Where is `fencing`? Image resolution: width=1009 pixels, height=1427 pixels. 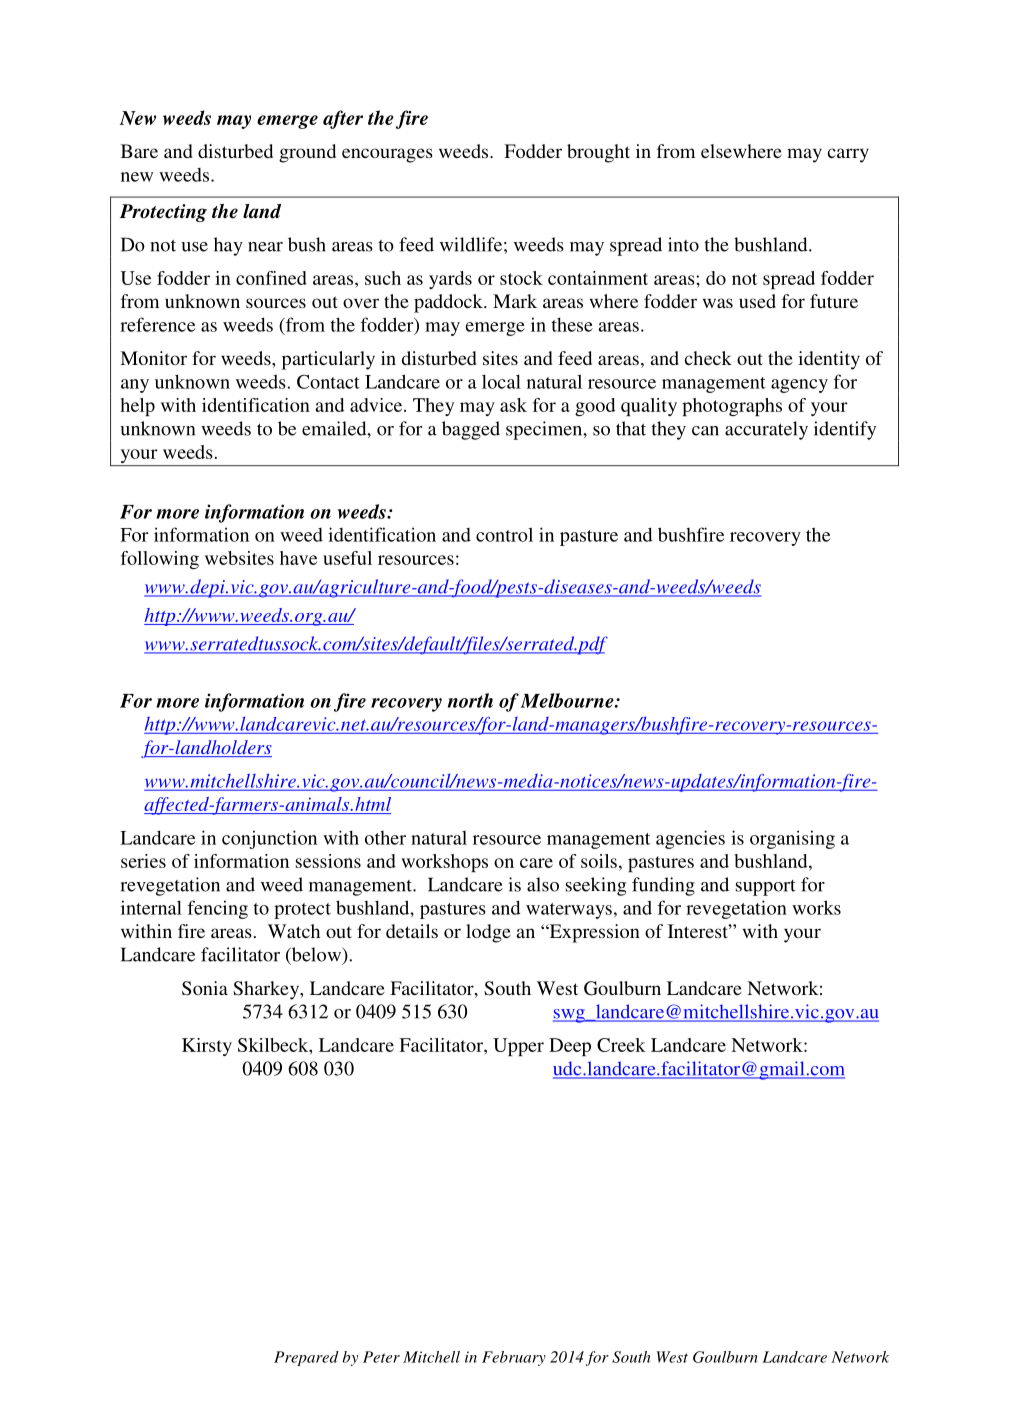 fencing is located at coordinates (217, 909).
